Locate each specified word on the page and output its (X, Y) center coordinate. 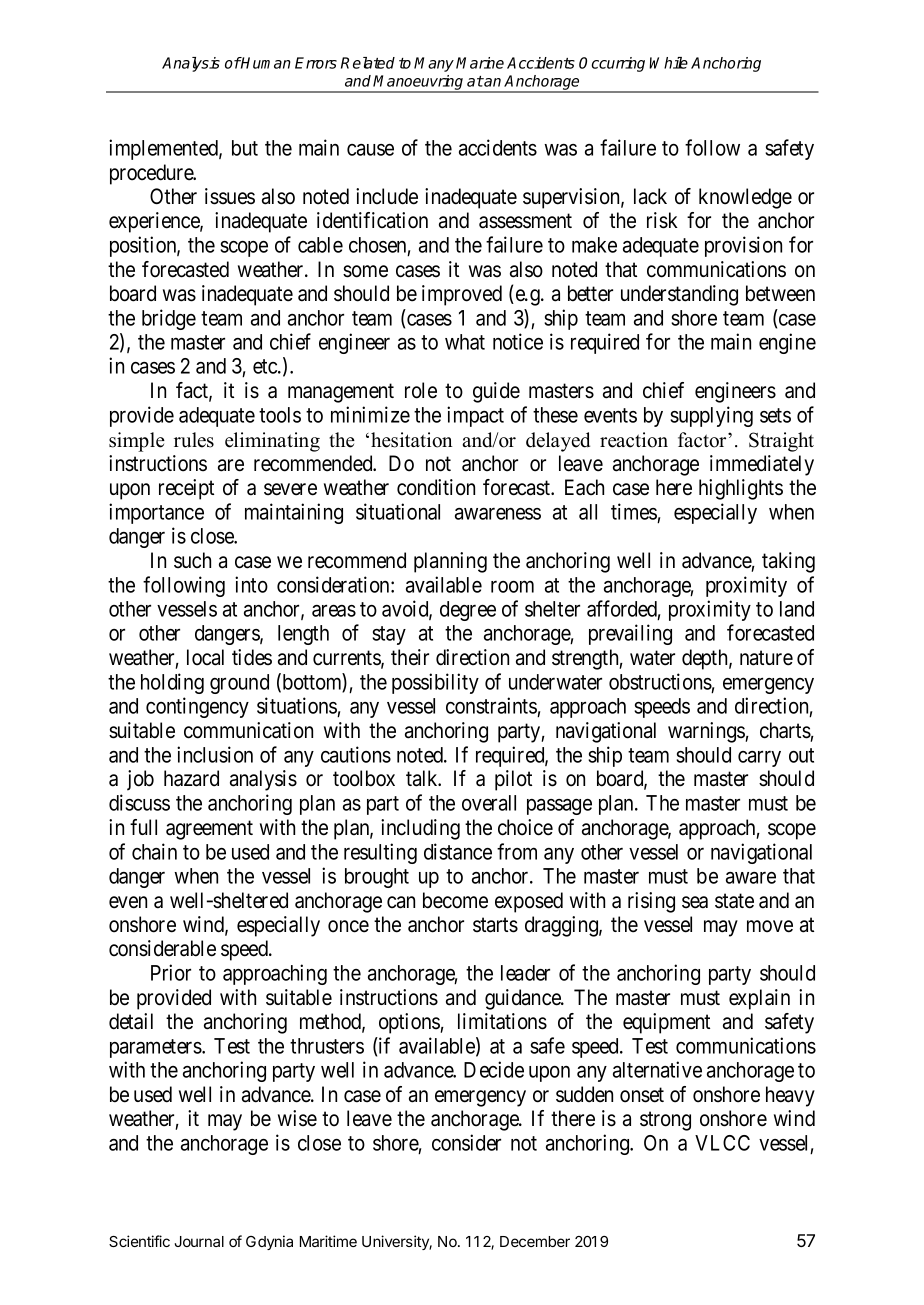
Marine (480, 63)
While (668, 63)
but (245, 148)
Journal (199, 1241)
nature (766, 658)
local (205, 657)
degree (468, 611)
